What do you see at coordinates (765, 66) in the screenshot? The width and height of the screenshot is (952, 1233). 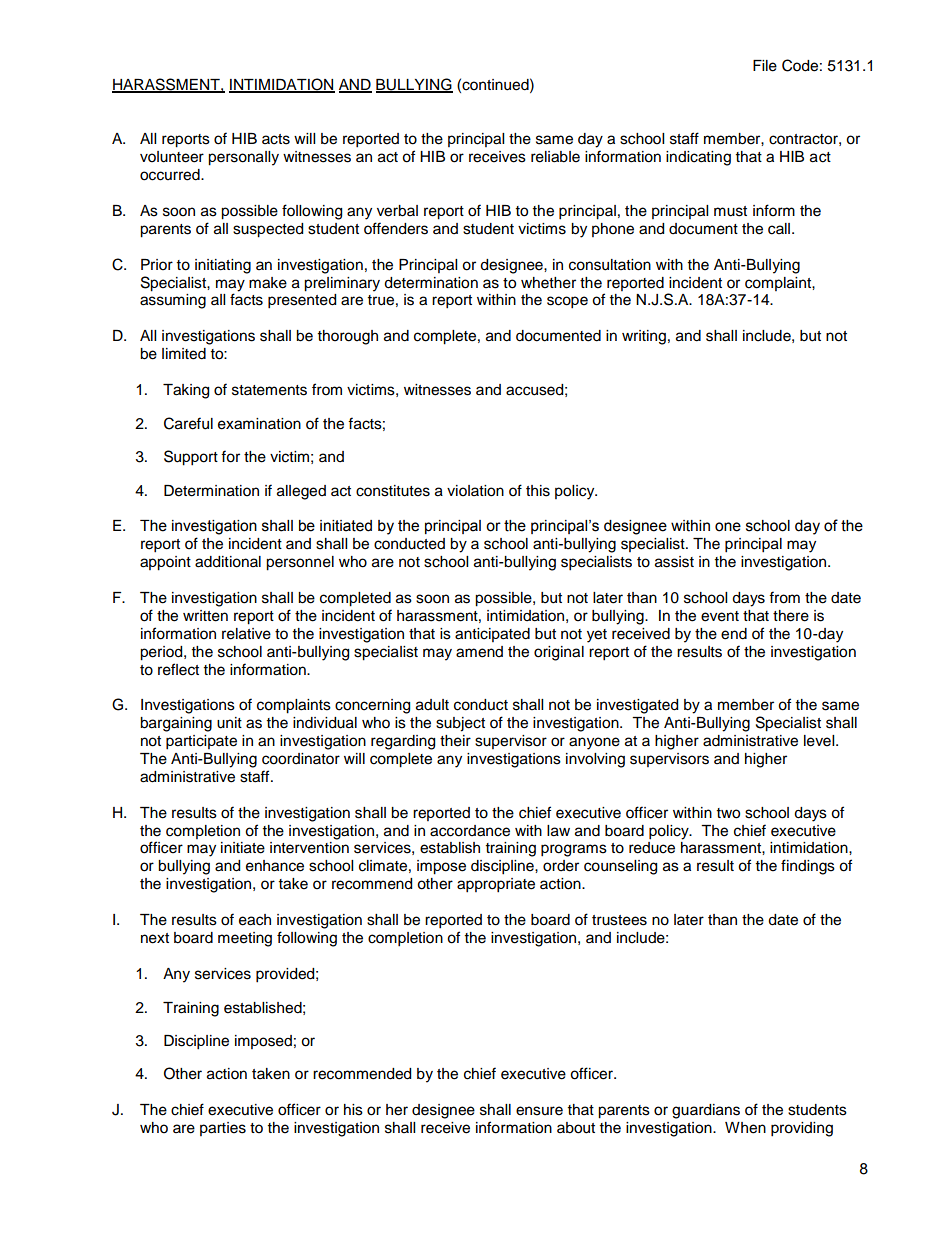 I see `File` at bounding box center [765, 66].
